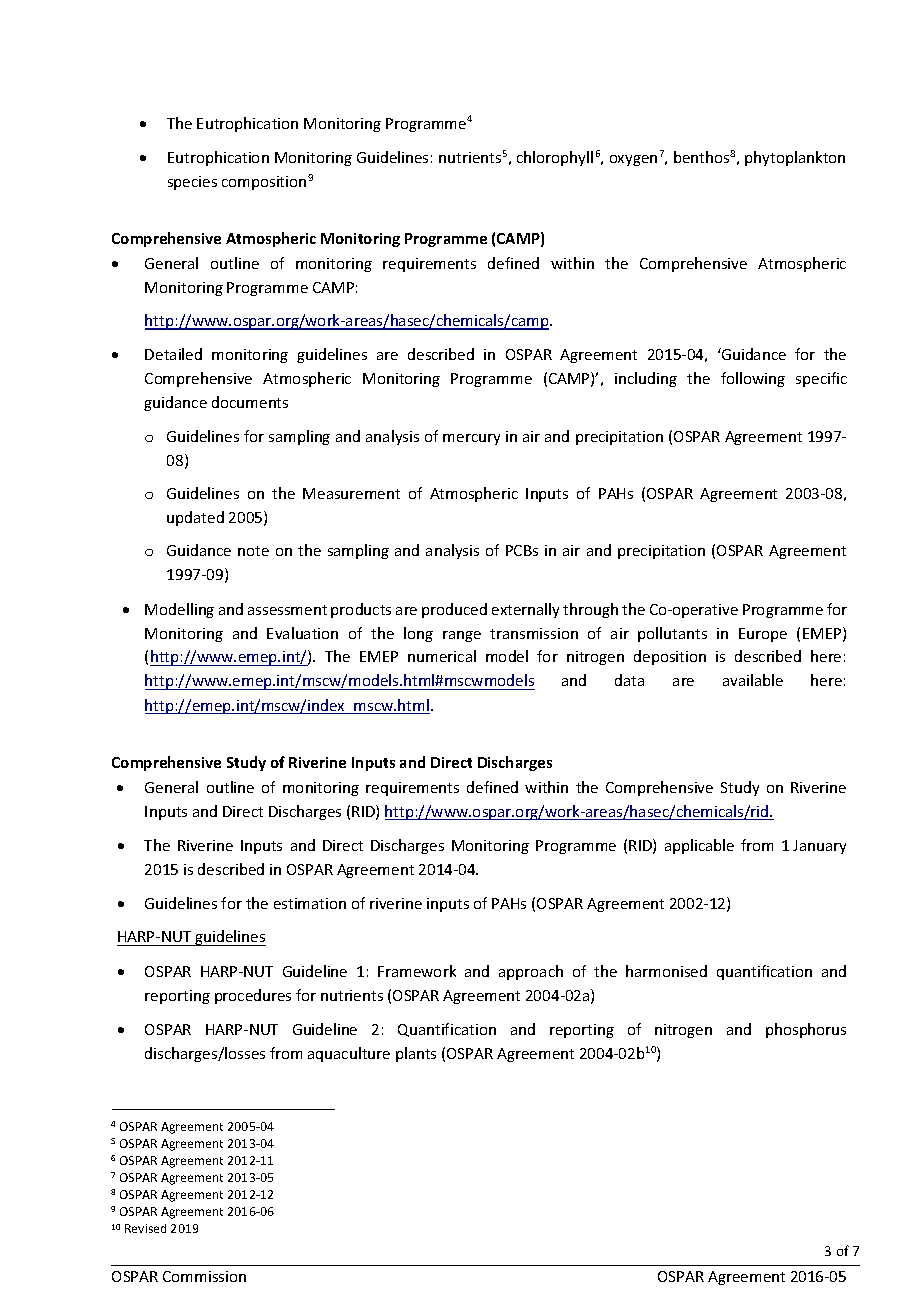 The width and height of the page is (924, 1308). What do you see at coordinates (646, 379) in the page?
I see `including` at bounding box center [646, 379].
